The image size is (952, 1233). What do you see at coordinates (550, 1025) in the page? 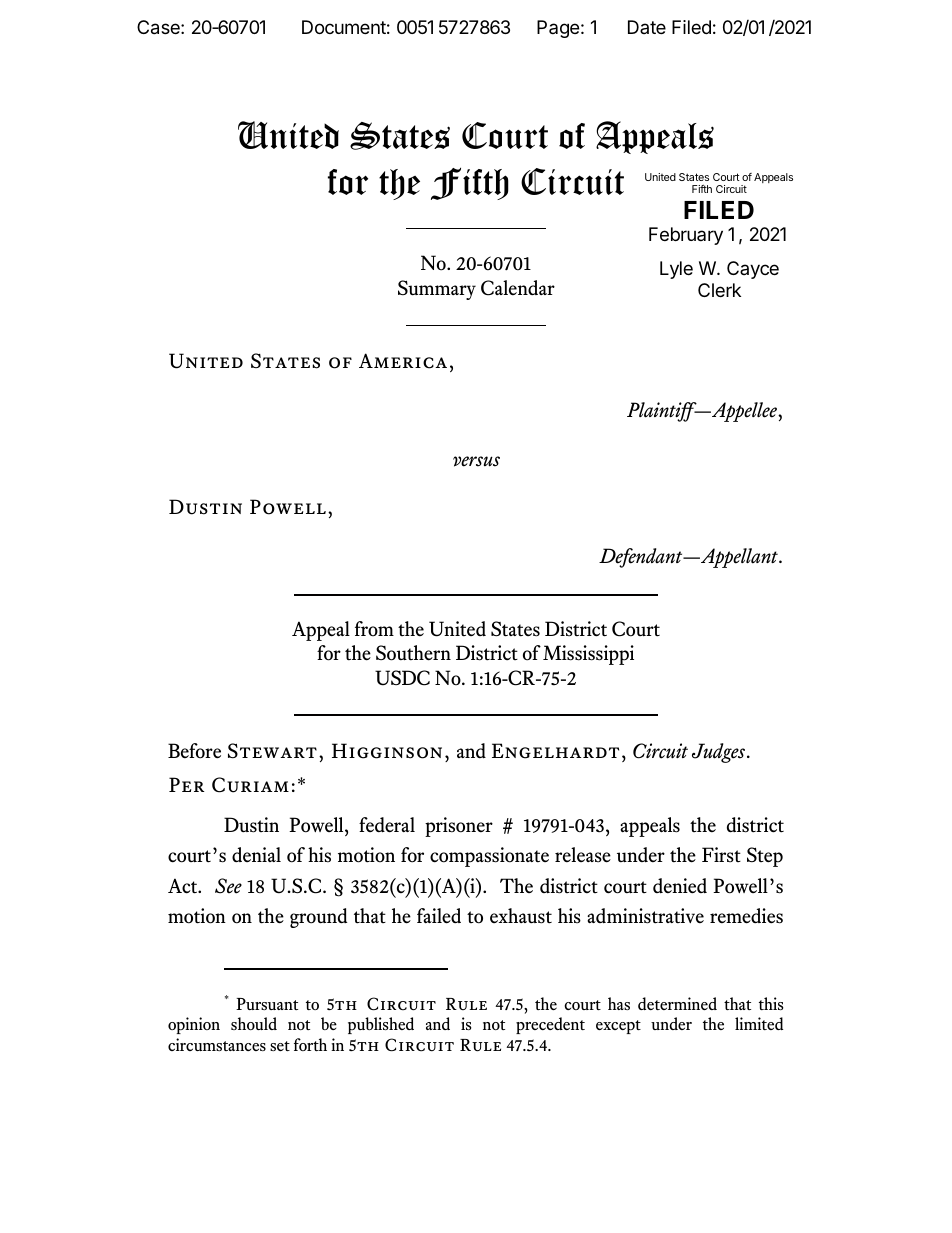
I see `precedent` at bounding box center [550, 1025].
